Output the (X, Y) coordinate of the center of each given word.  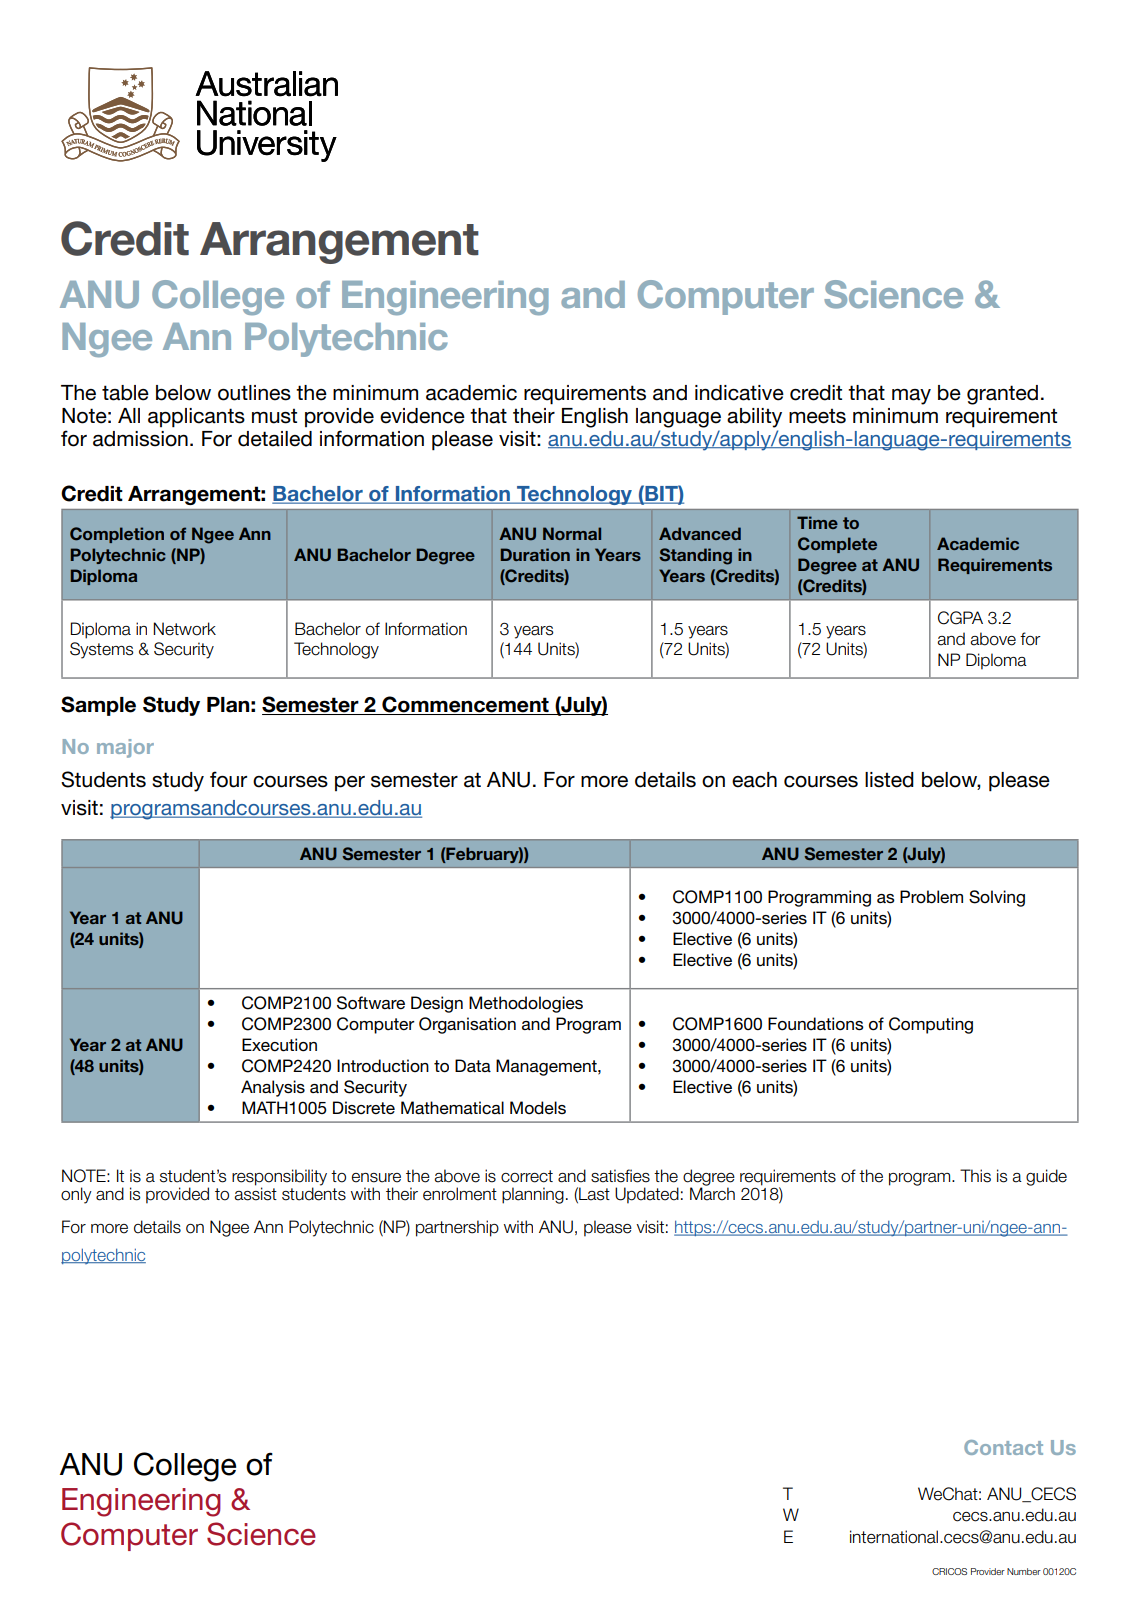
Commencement (465, 705)
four (228, 779)
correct (527, 1176)
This (975, 1176)
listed (889, 780)
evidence (422, 416)
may (911, 397)
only (76, 1195)
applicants (196, 418)
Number (1024, 1571)
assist (255, 1193)
